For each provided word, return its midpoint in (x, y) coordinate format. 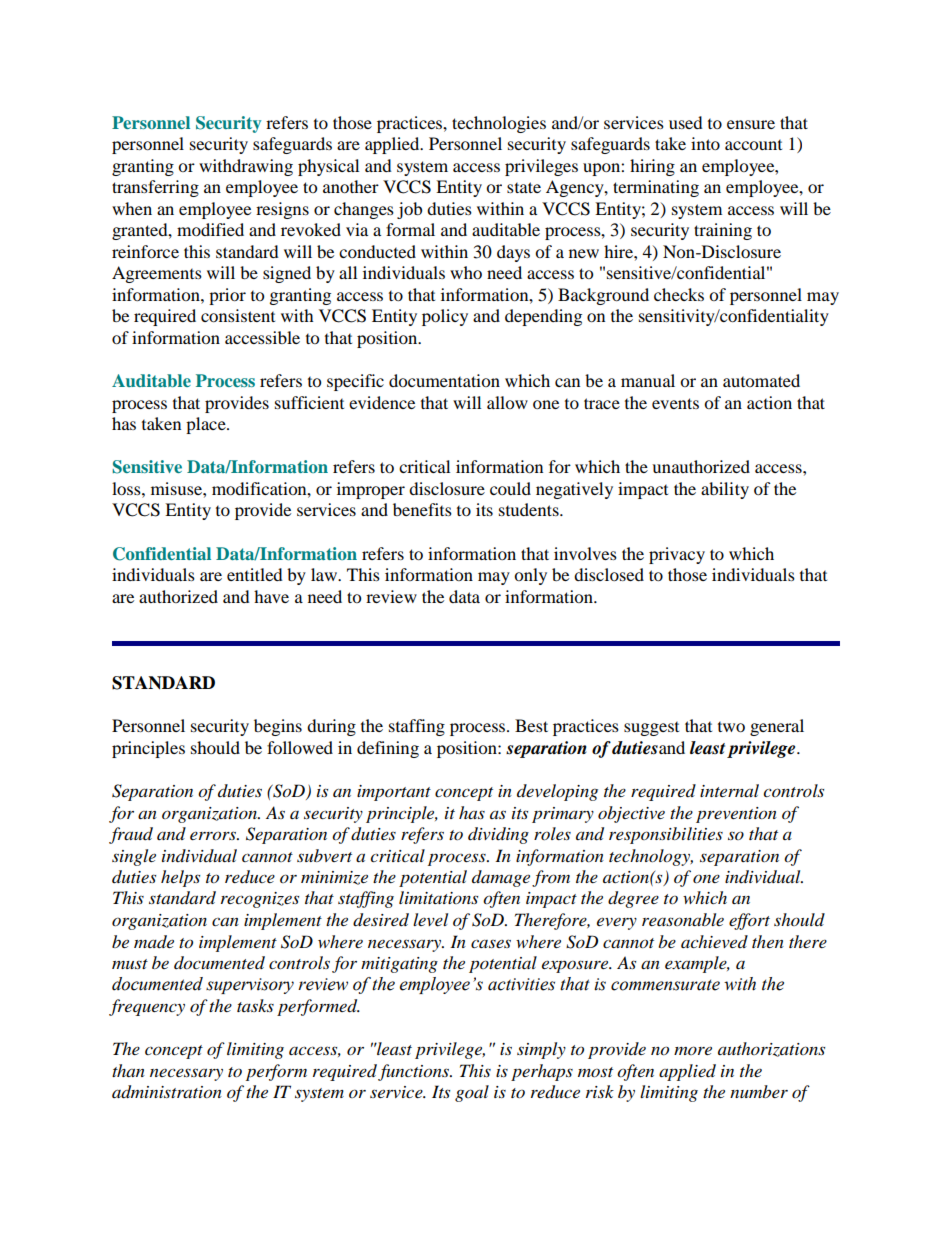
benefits (422, 509)
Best (531, 725)
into (705, 143)
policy (445, 317)
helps (180, 878)
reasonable (683, 919)
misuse (177, 488)
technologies (499, 124)
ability (725, 490)
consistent (238, 315)
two (731, 727)
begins (278, 727)
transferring (155, 188)
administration (167, 1092)
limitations (438, 897)
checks (679, 294)
